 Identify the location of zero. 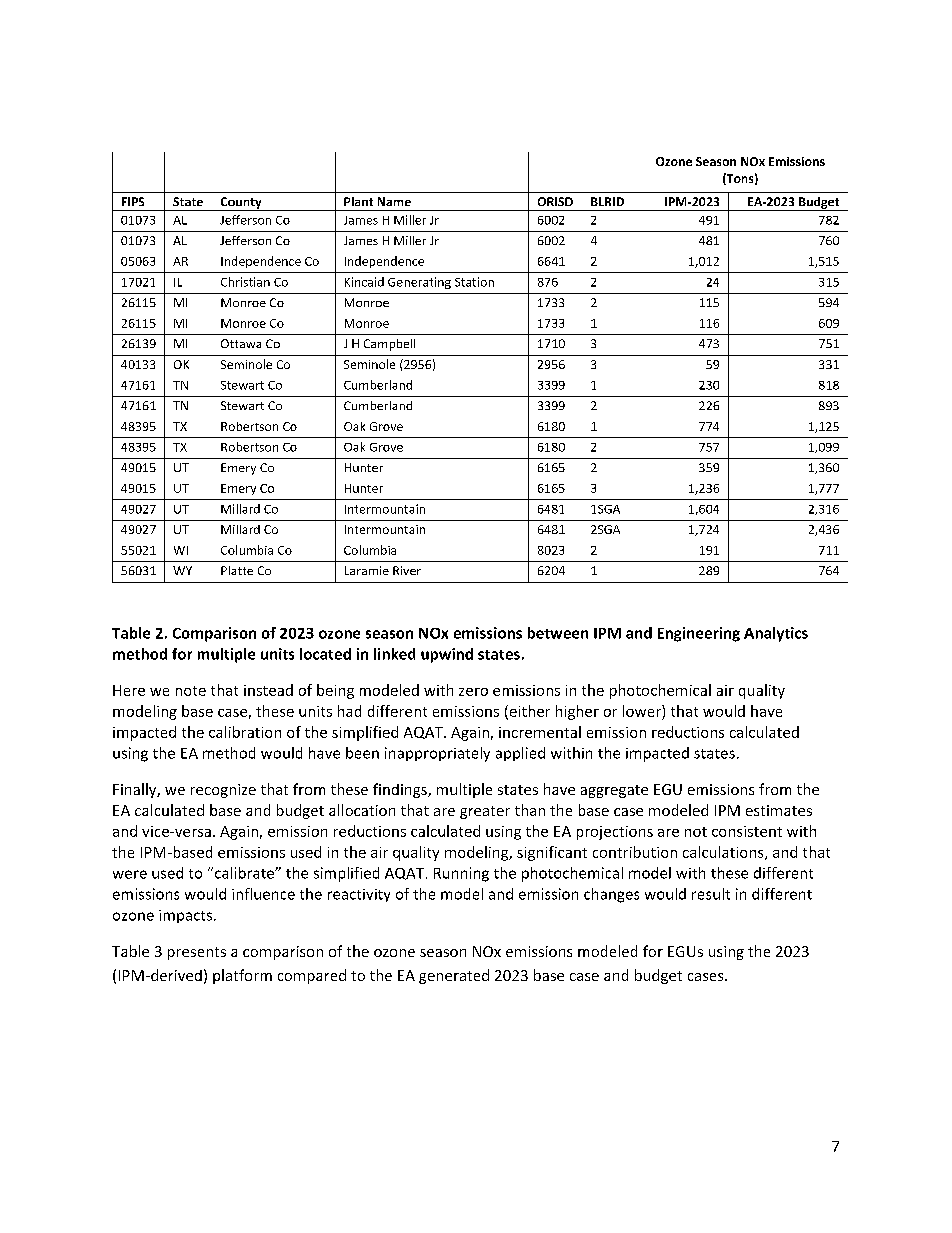
(473, 692).
